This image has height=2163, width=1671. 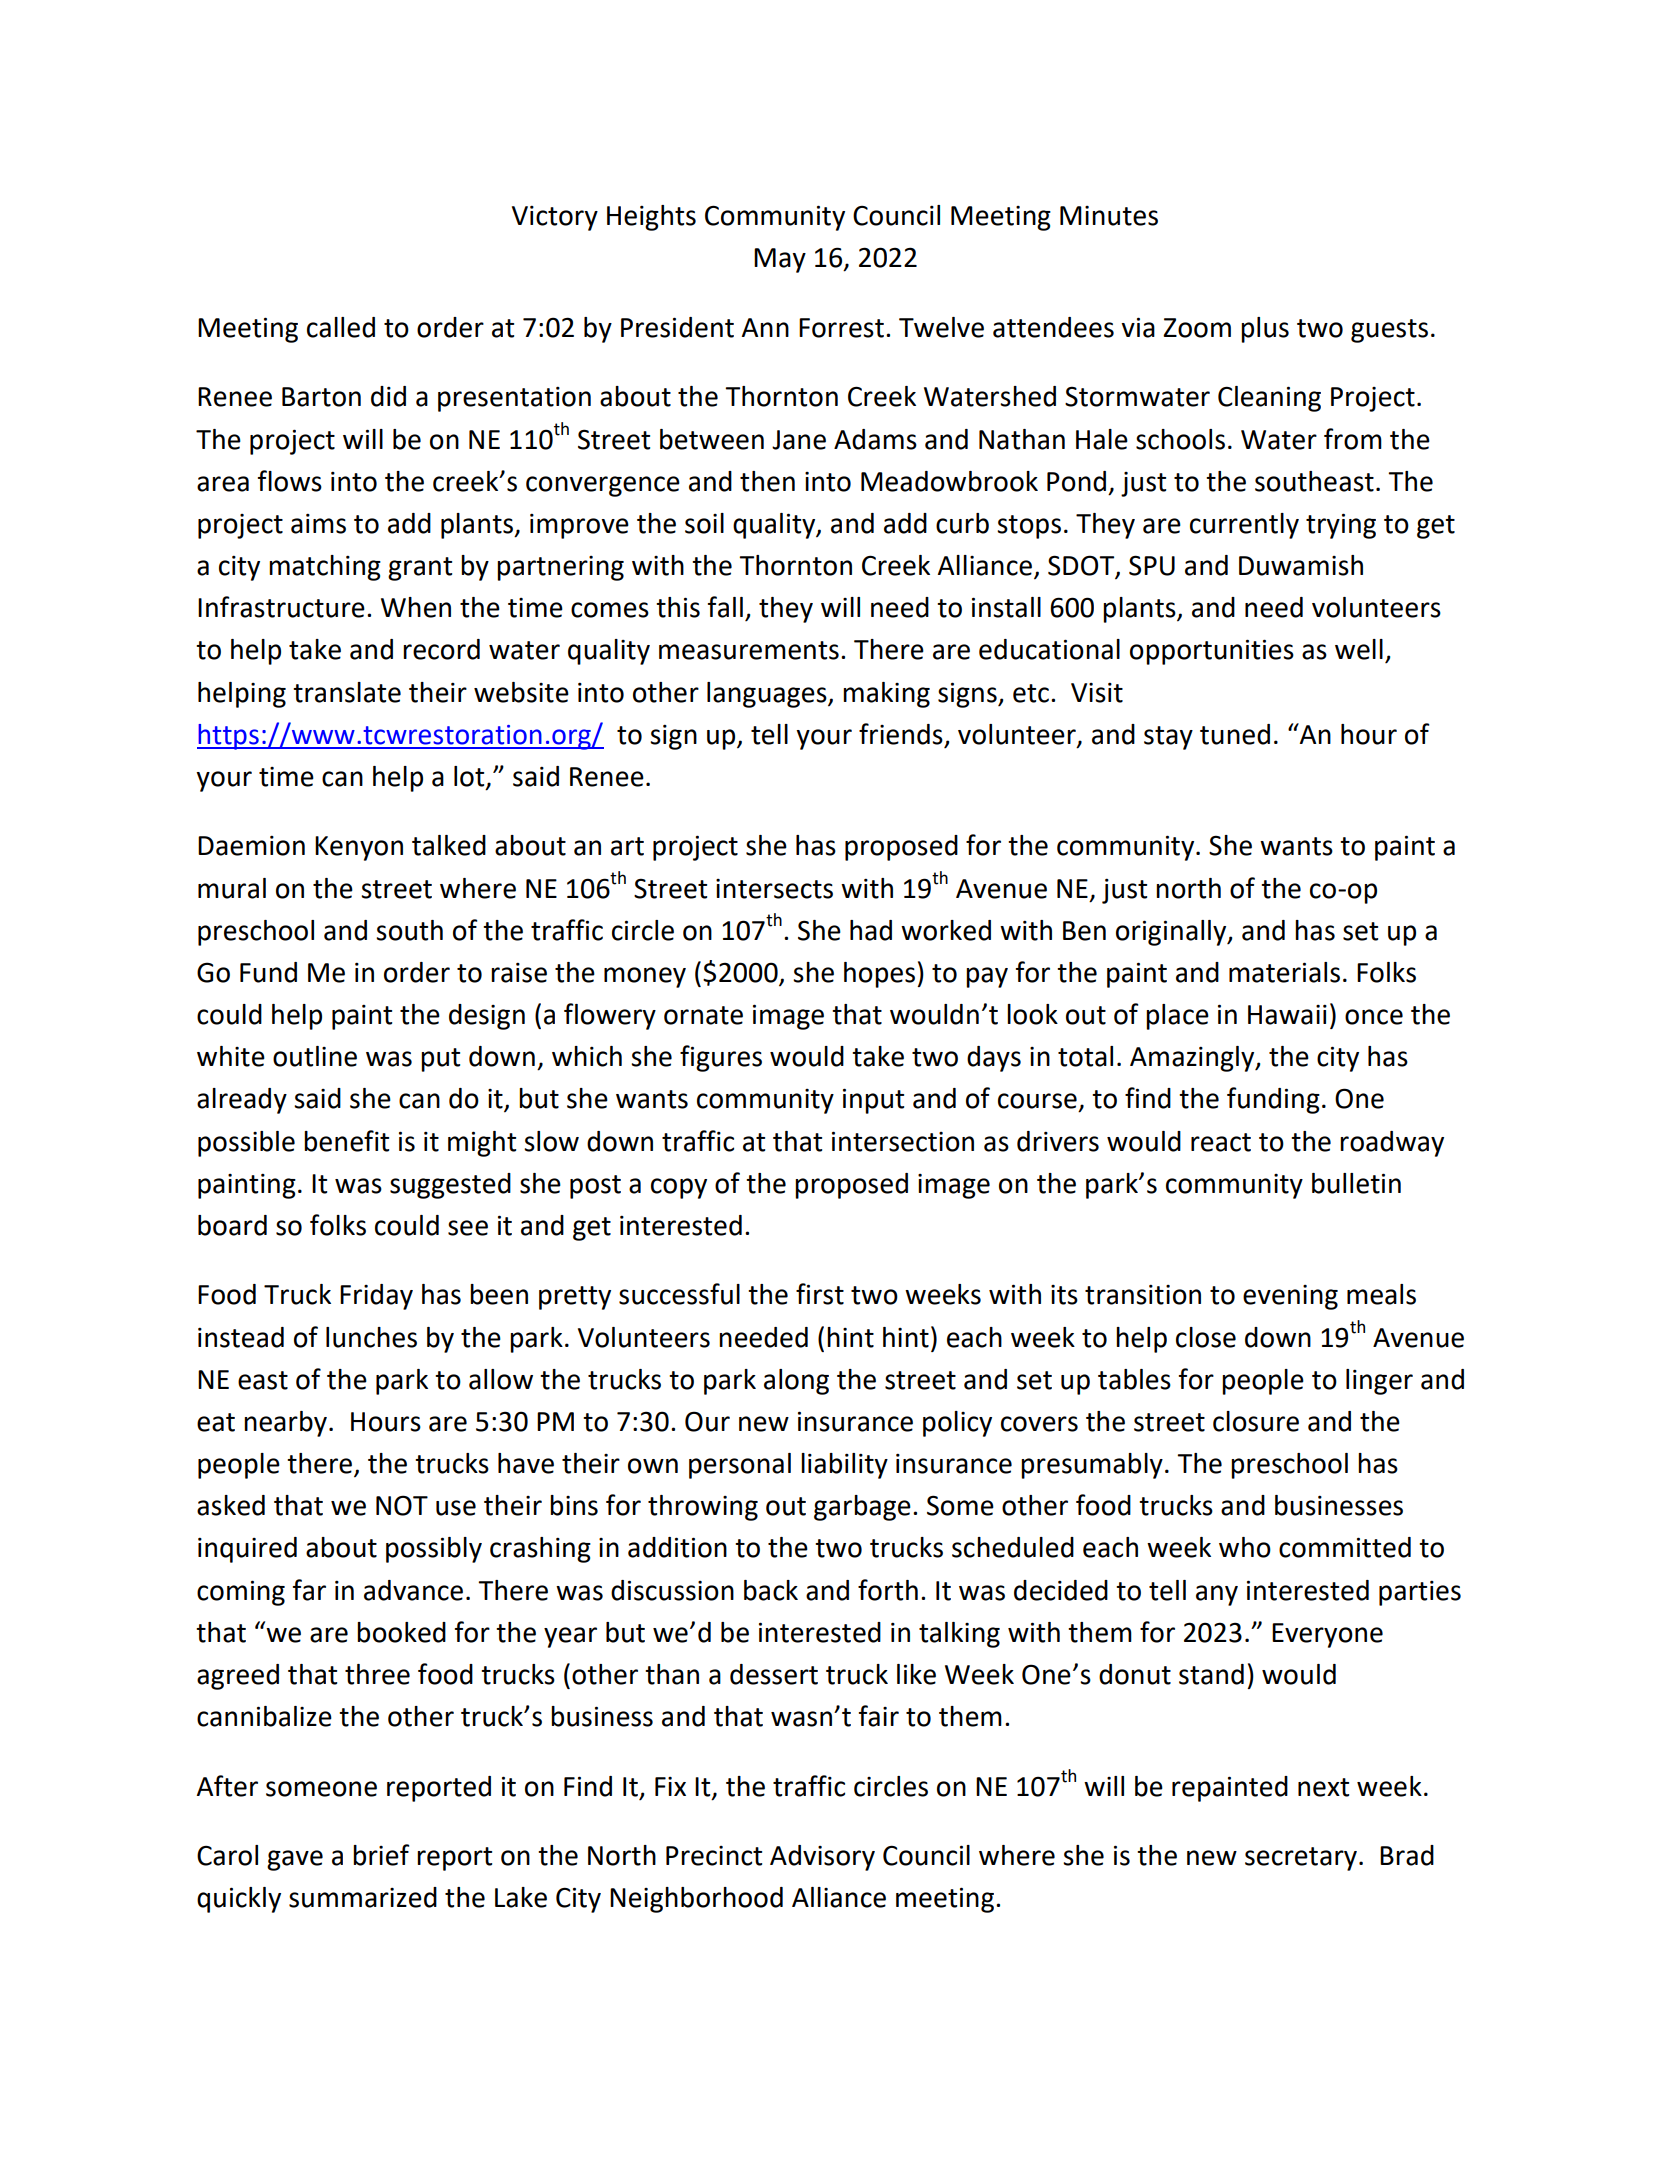 I want to click on lunches, so click(x=371, y=1337).
